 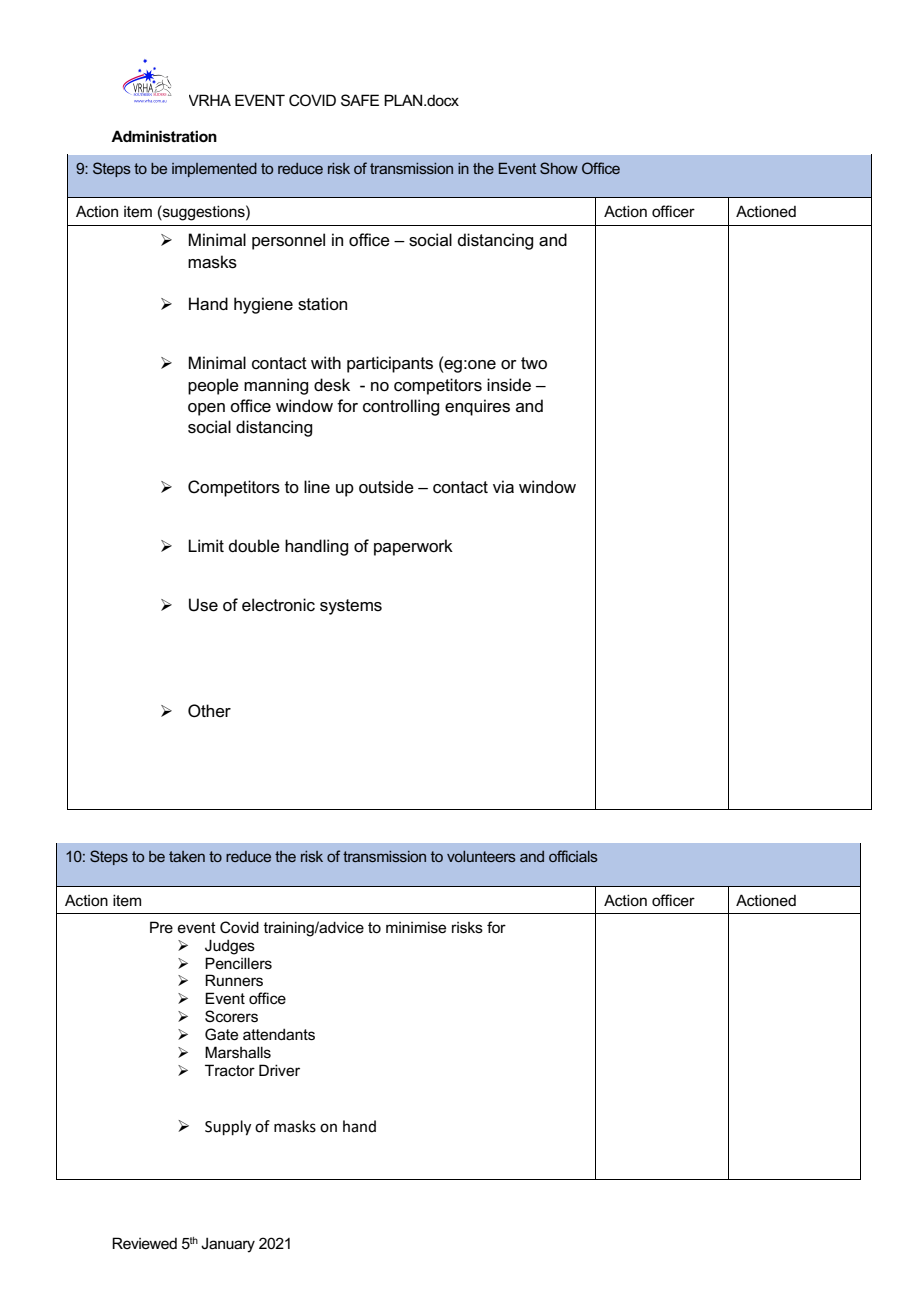 What do you see at coordinates (386, 487) in the screenshot?
I see `outside` at bounding box center [386, 487].
